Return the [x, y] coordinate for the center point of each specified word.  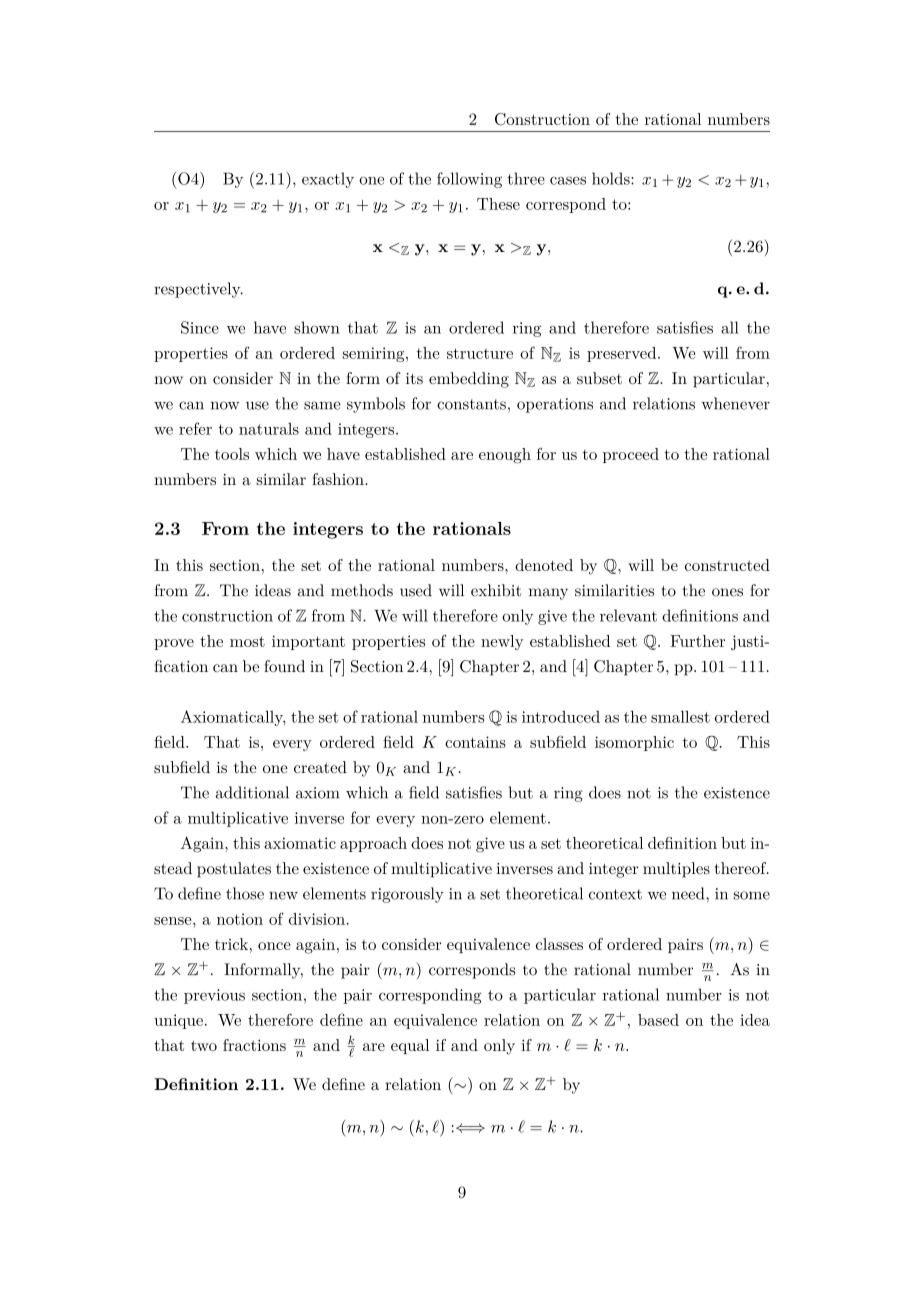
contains [475, 742]
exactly [328, 180]
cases [568, 180]
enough [505, 456]
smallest [680, 716]
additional [252, 792]
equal [410, 1046]
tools [232, 454]
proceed [631, 455]
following [469, 180]
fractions [254, 1045]
